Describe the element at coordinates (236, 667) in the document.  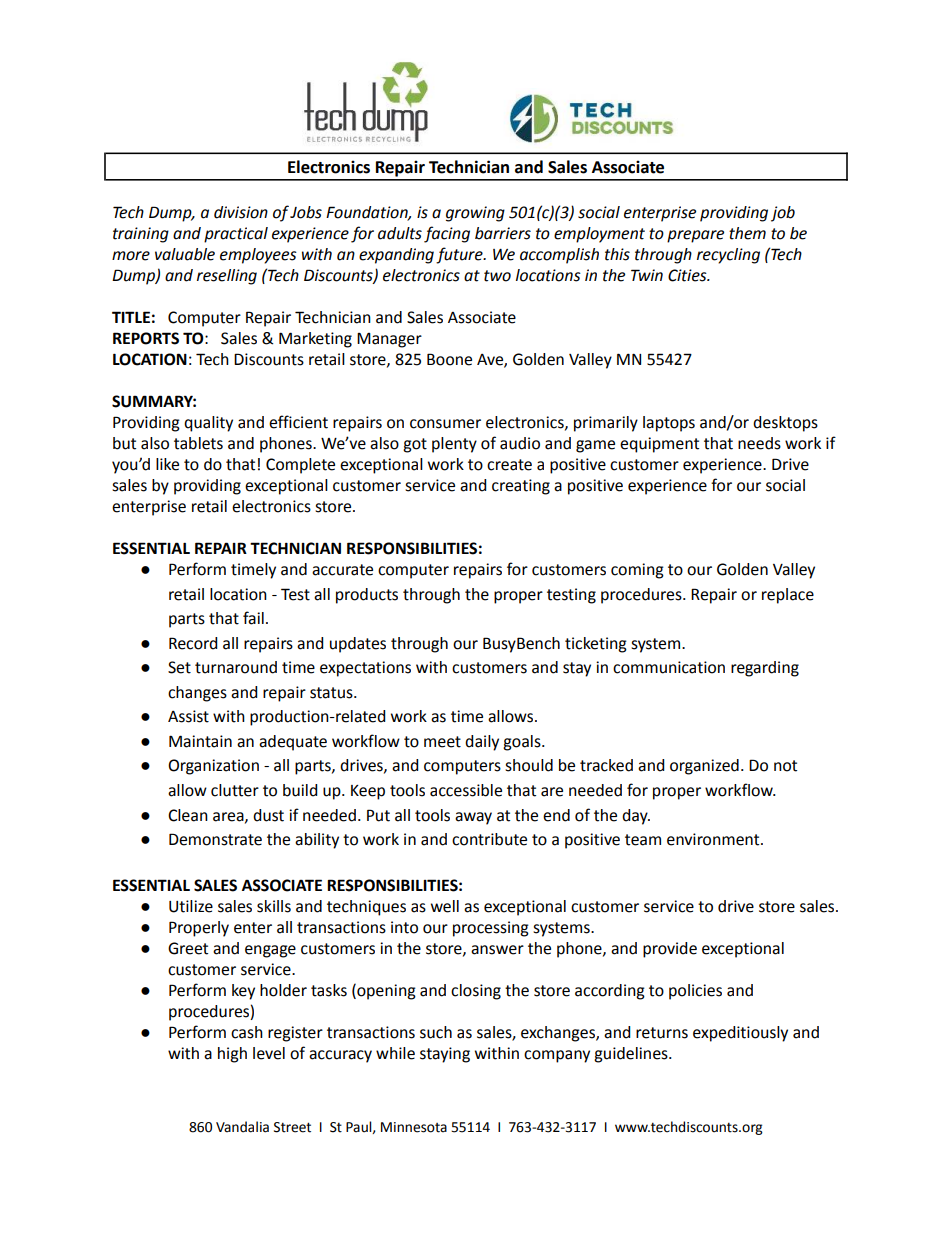
I see `turnaround` at that location.
